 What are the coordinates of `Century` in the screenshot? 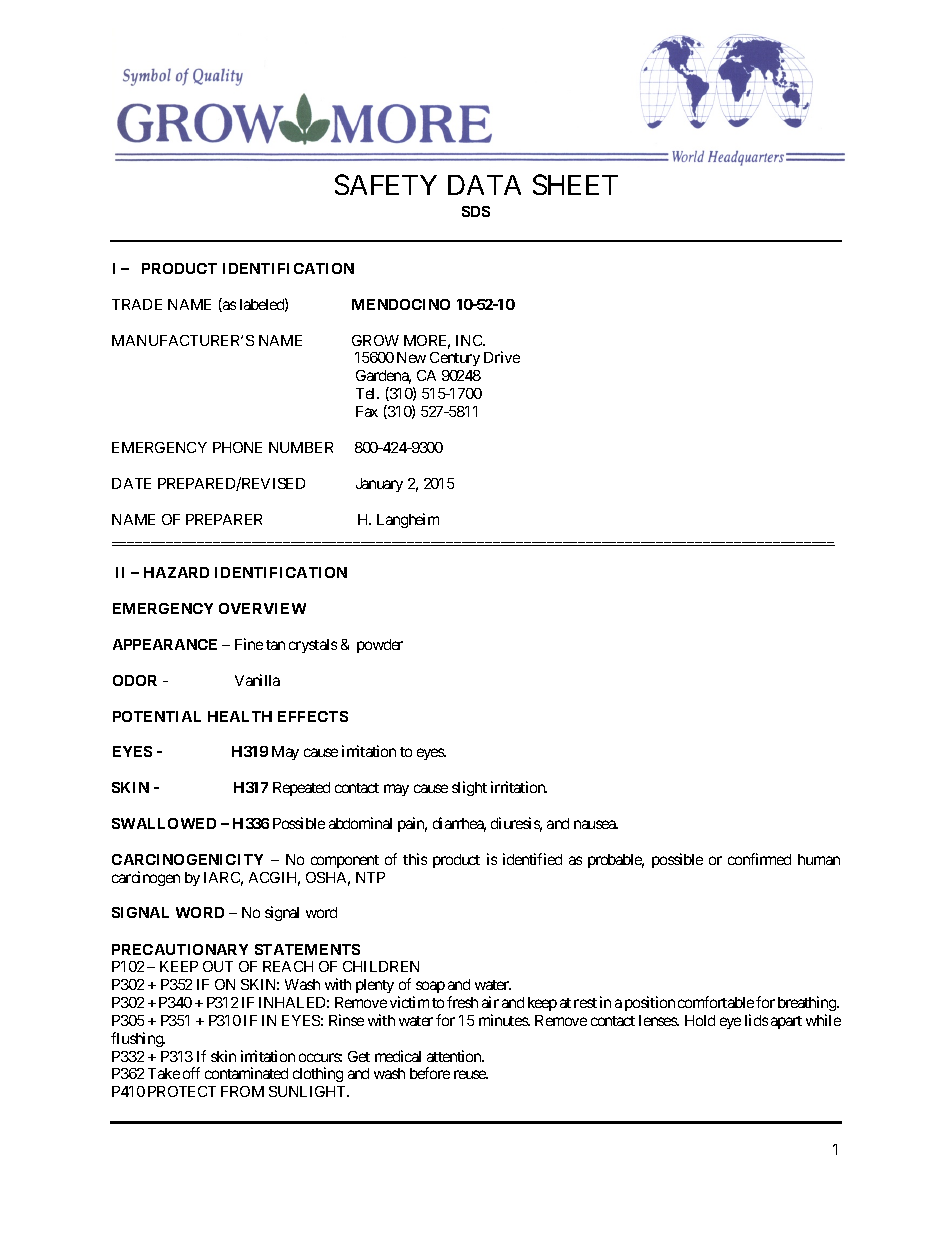 It's located at (455, 359).
